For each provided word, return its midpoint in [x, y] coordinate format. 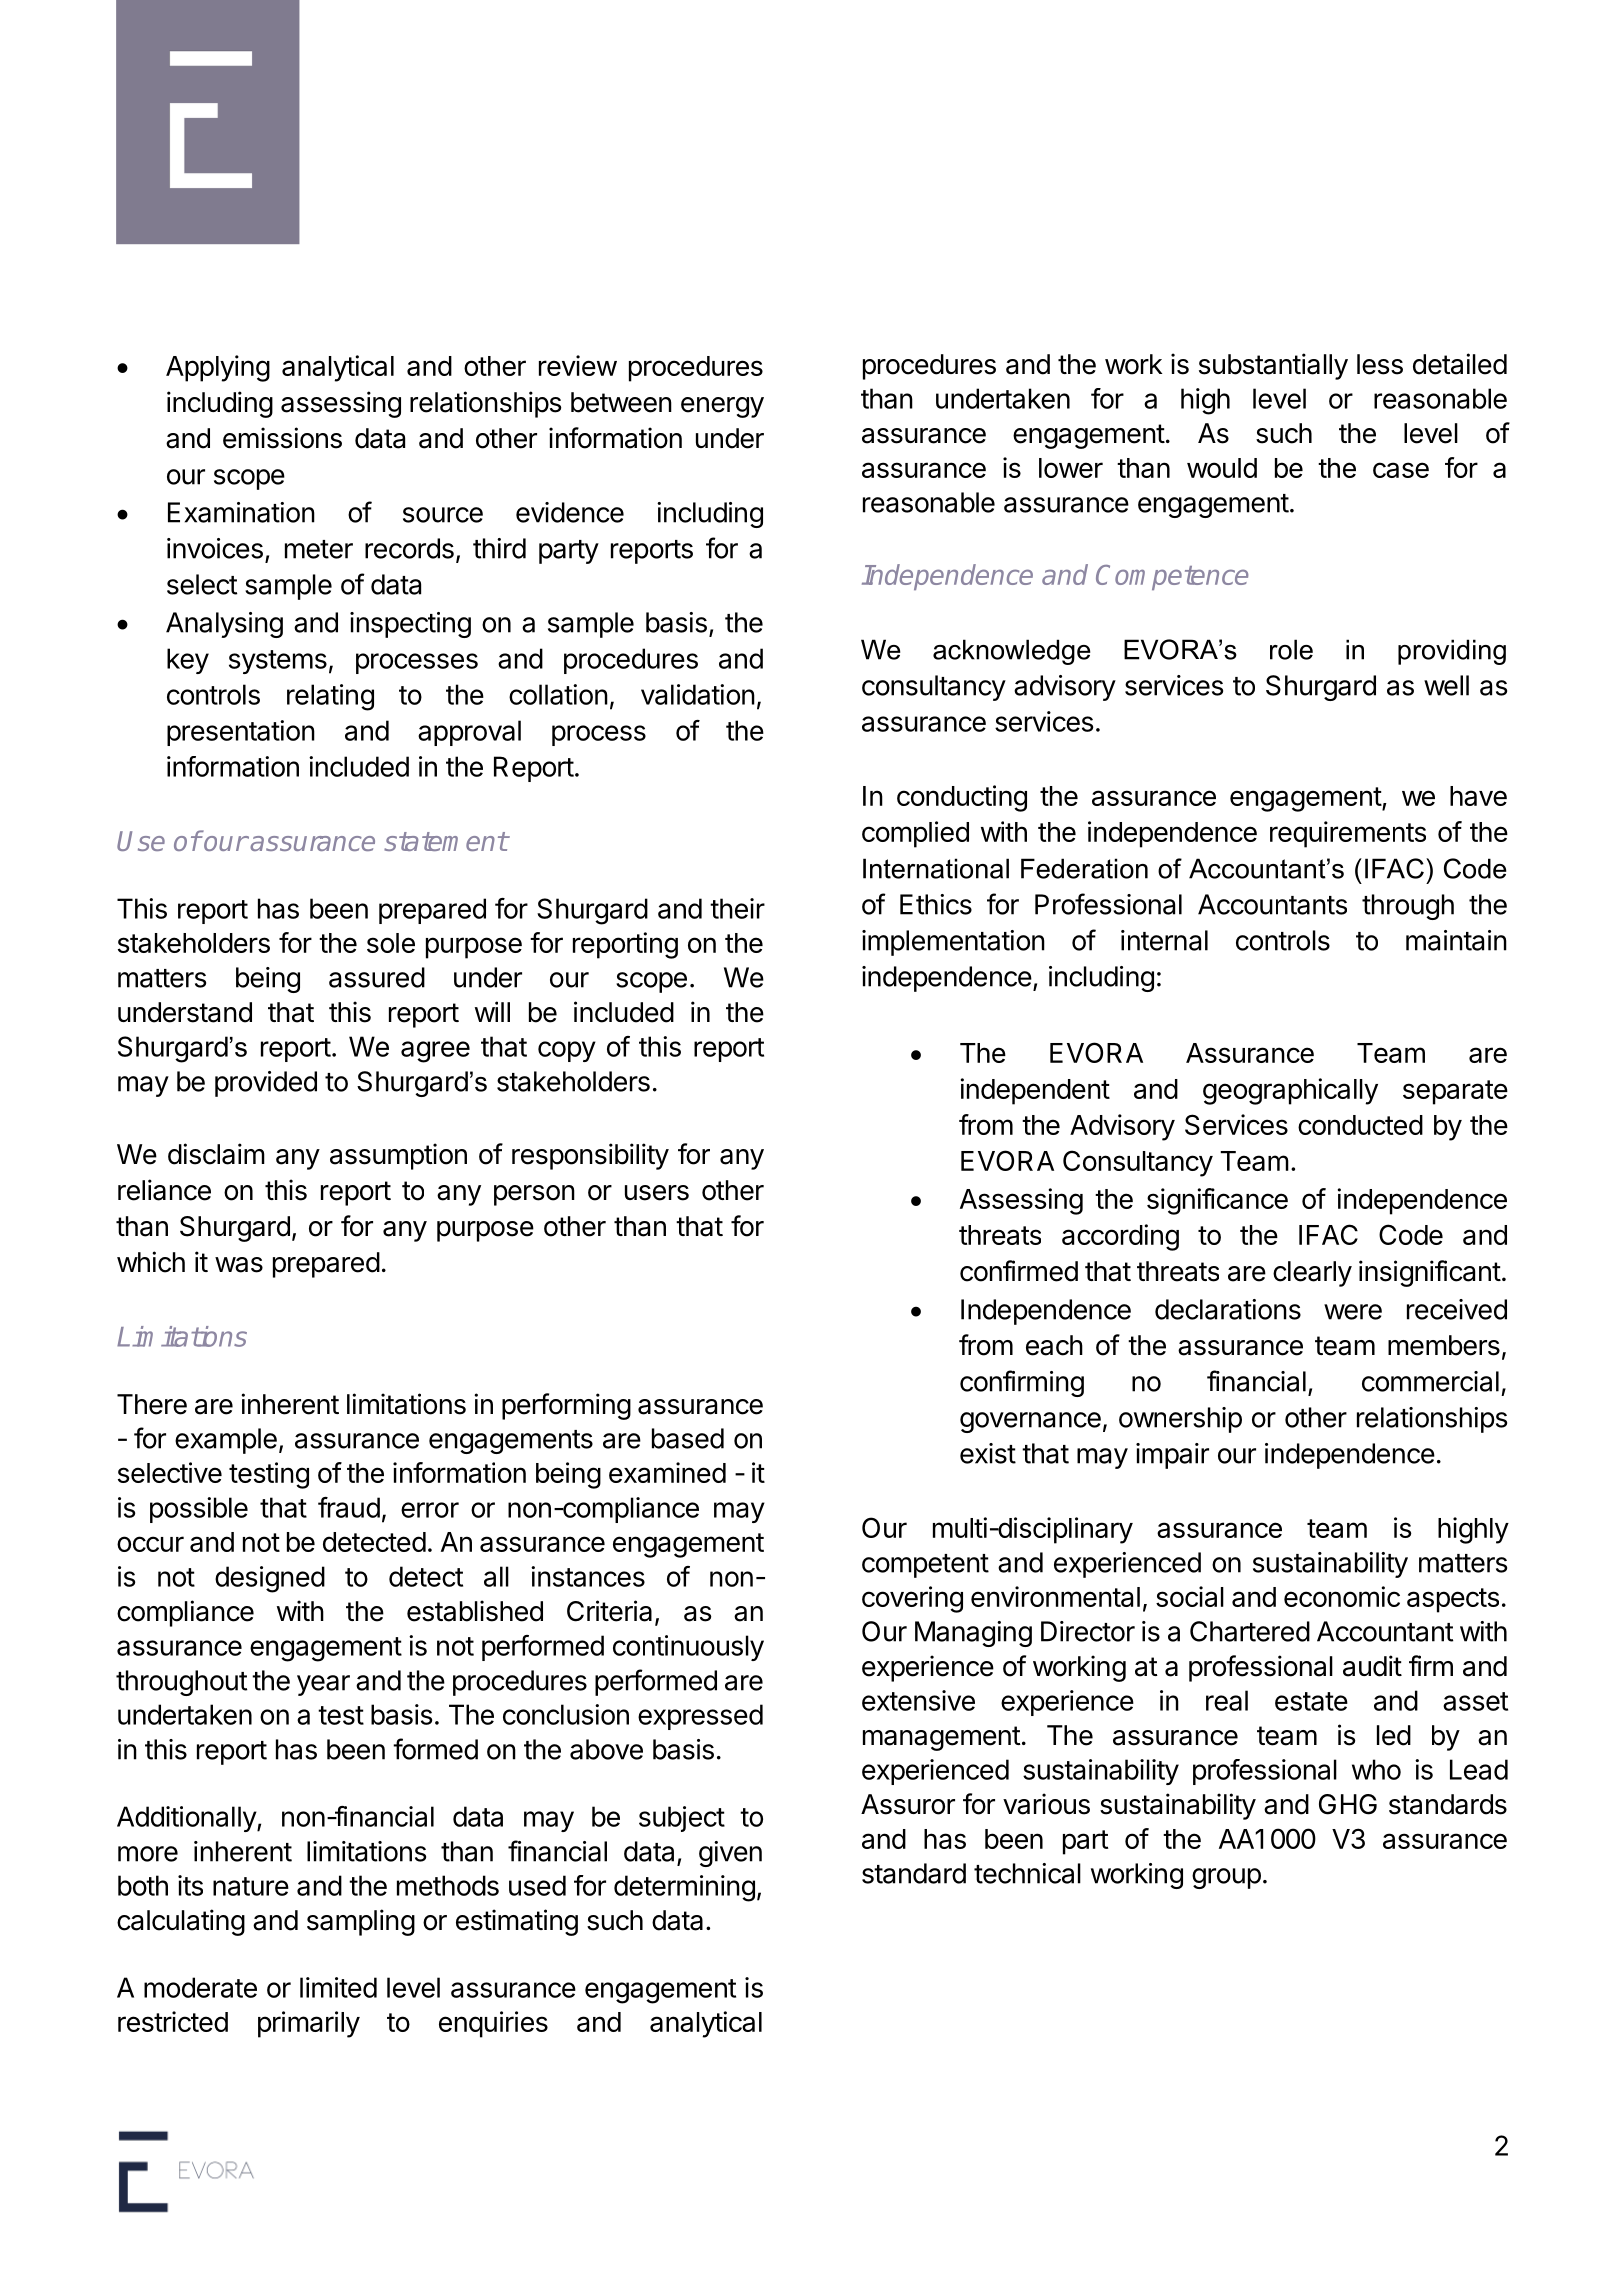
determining [684, 1888]
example [226, 1441]
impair [1172, 1456]
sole [391, 943]
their [737, 908]
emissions [282, 438]
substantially [1273, 366]
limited [338, 1987]
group [1226, 1878]
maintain [1456, 940]
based [688, 1438]
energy [722, 407]
